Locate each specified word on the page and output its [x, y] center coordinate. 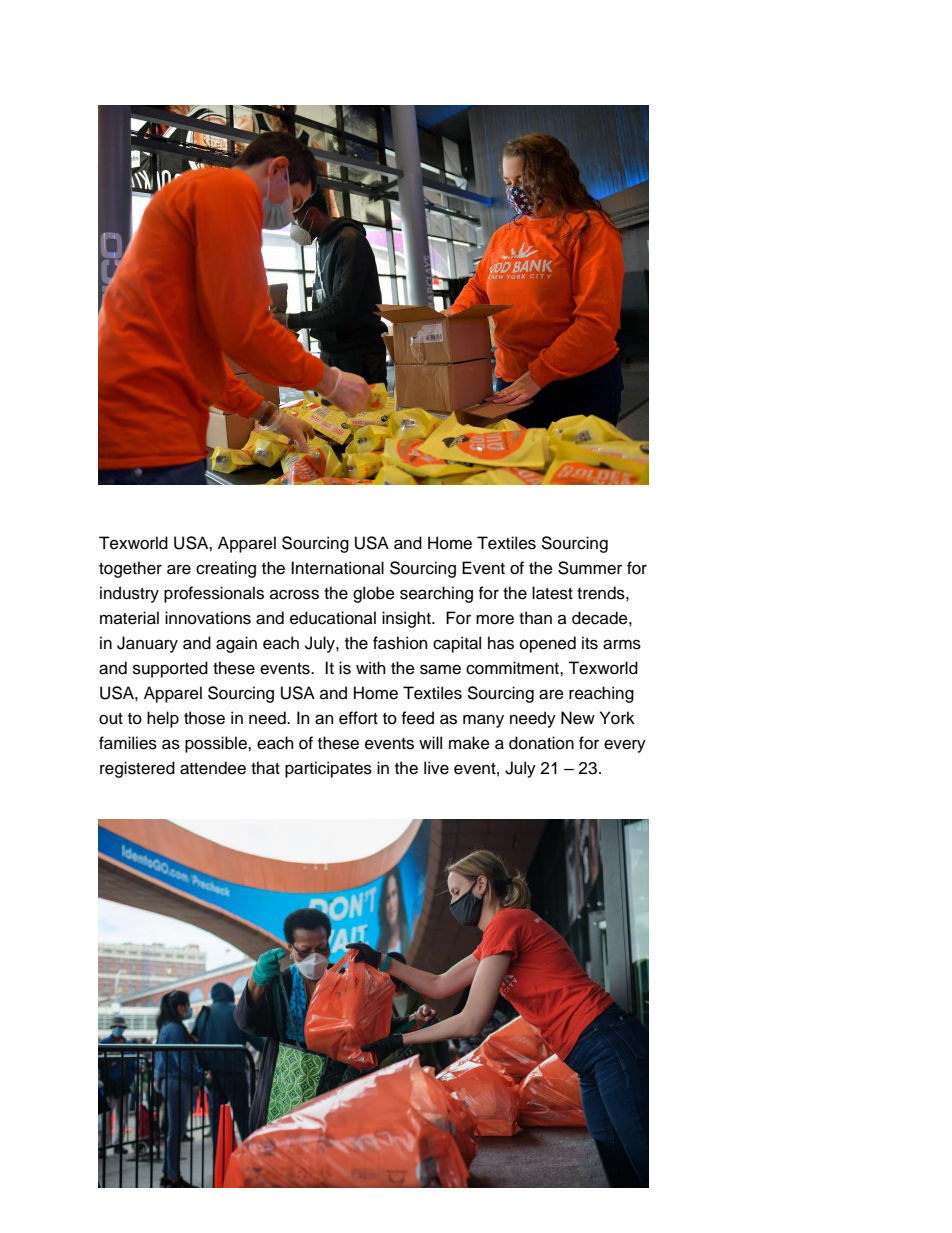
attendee [213, 768]
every [625, 746]
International [337, 568]
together [130, 569]
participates [328, 769]
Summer [590, 568]
